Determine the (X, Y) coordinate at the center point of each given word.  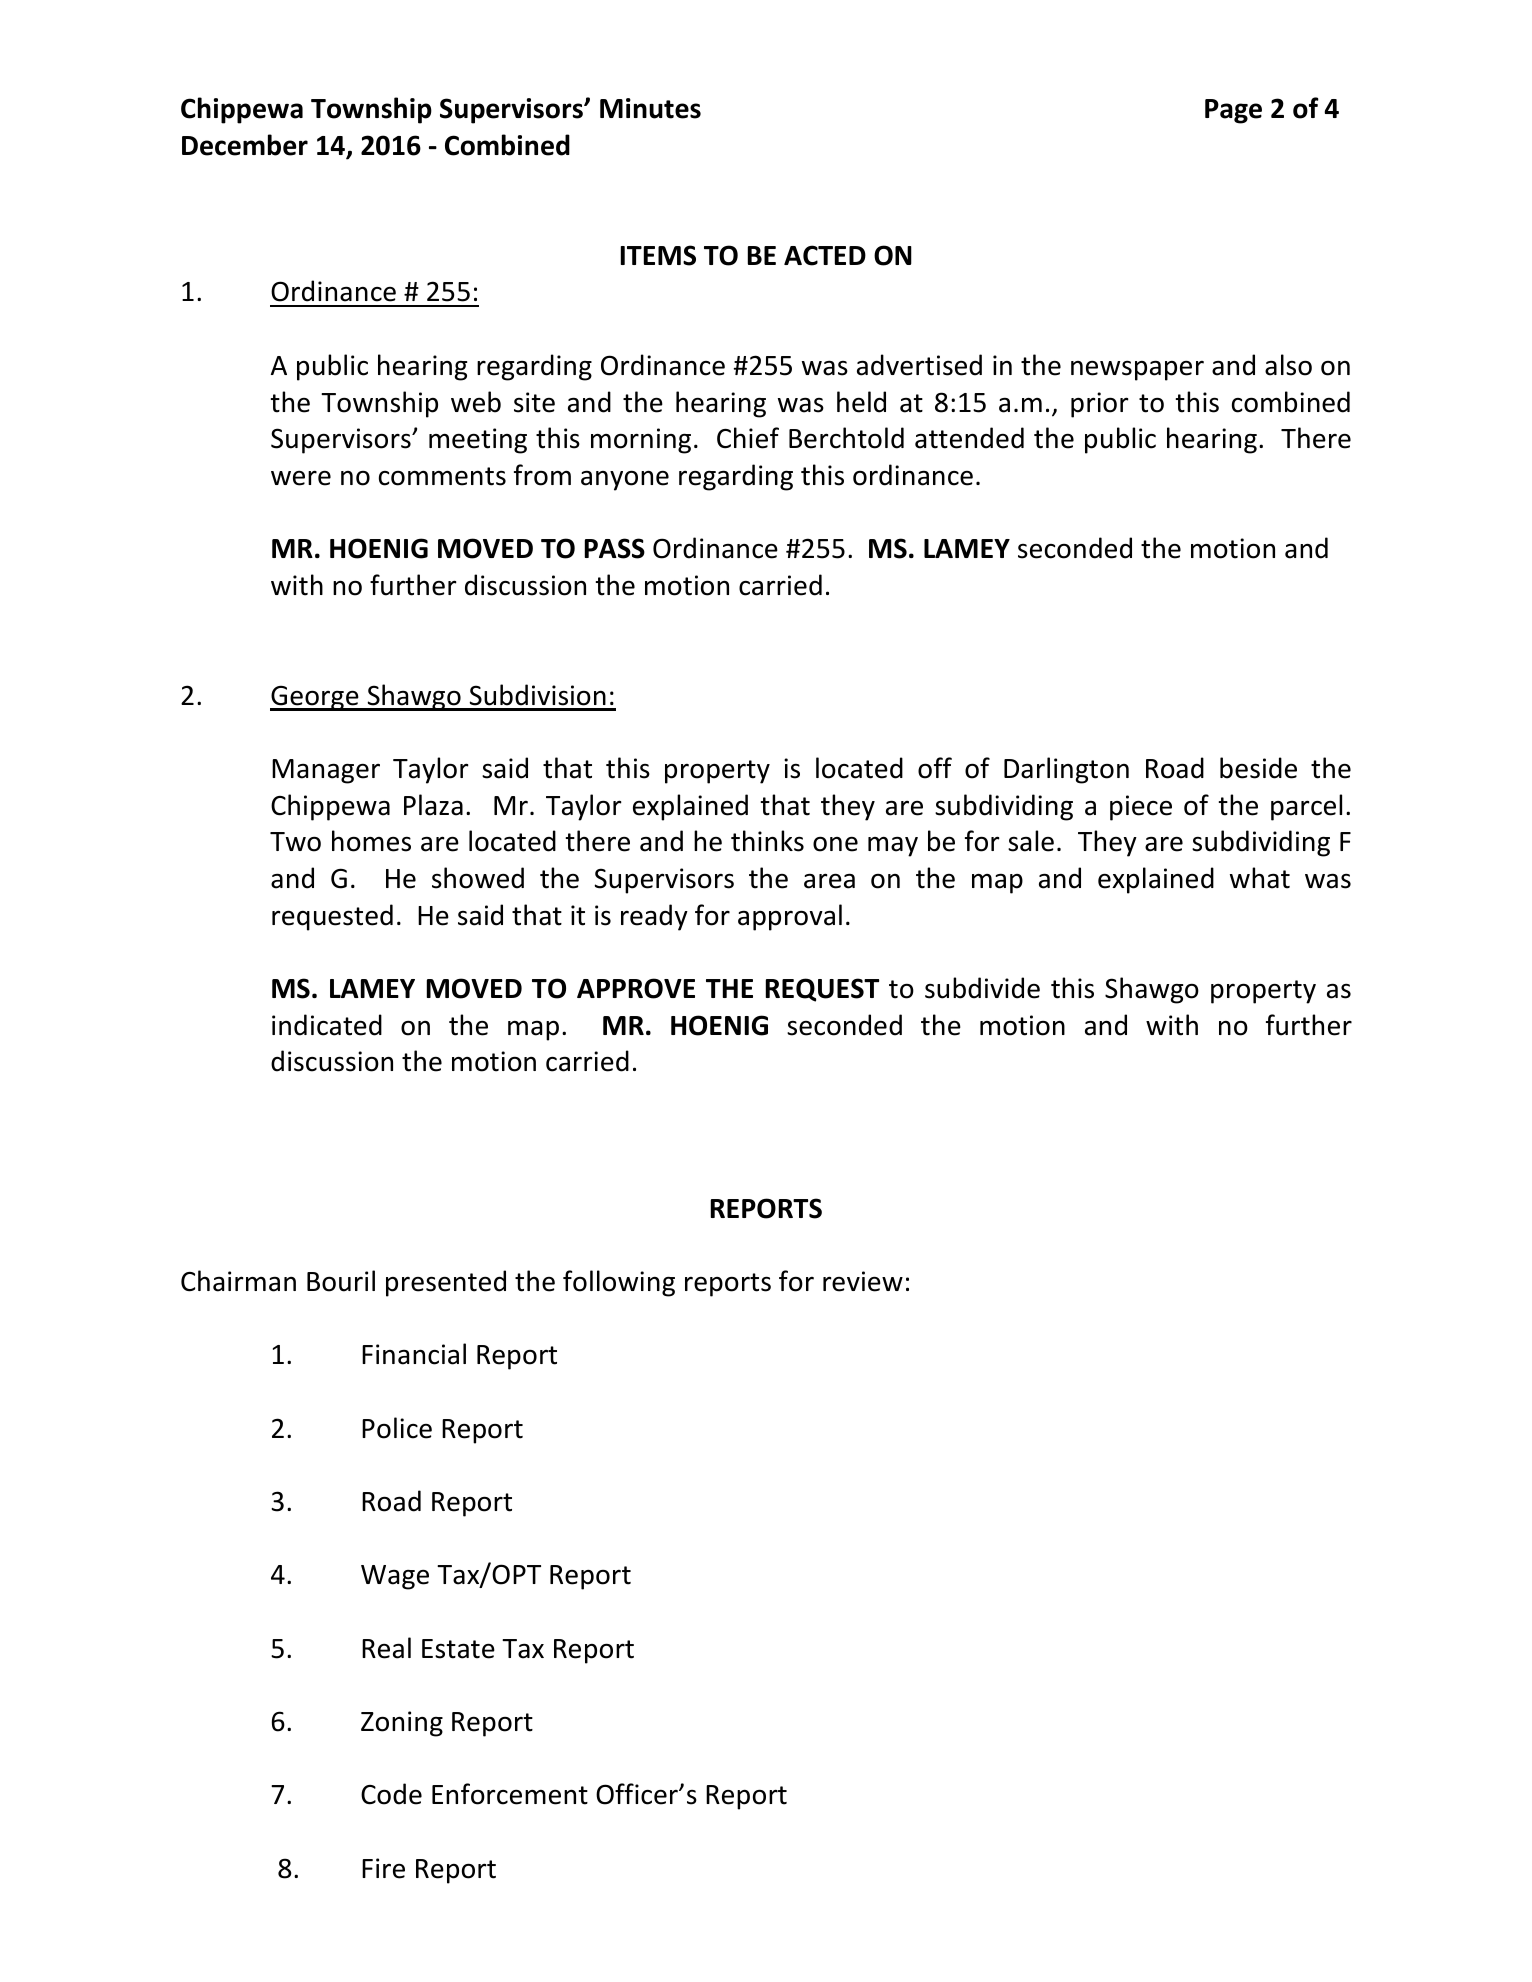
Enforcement (510, 1794)
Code (391, 1794)
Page (1233, 111)
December (245, 145)
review (863, 1281)
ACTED (825, 255)
